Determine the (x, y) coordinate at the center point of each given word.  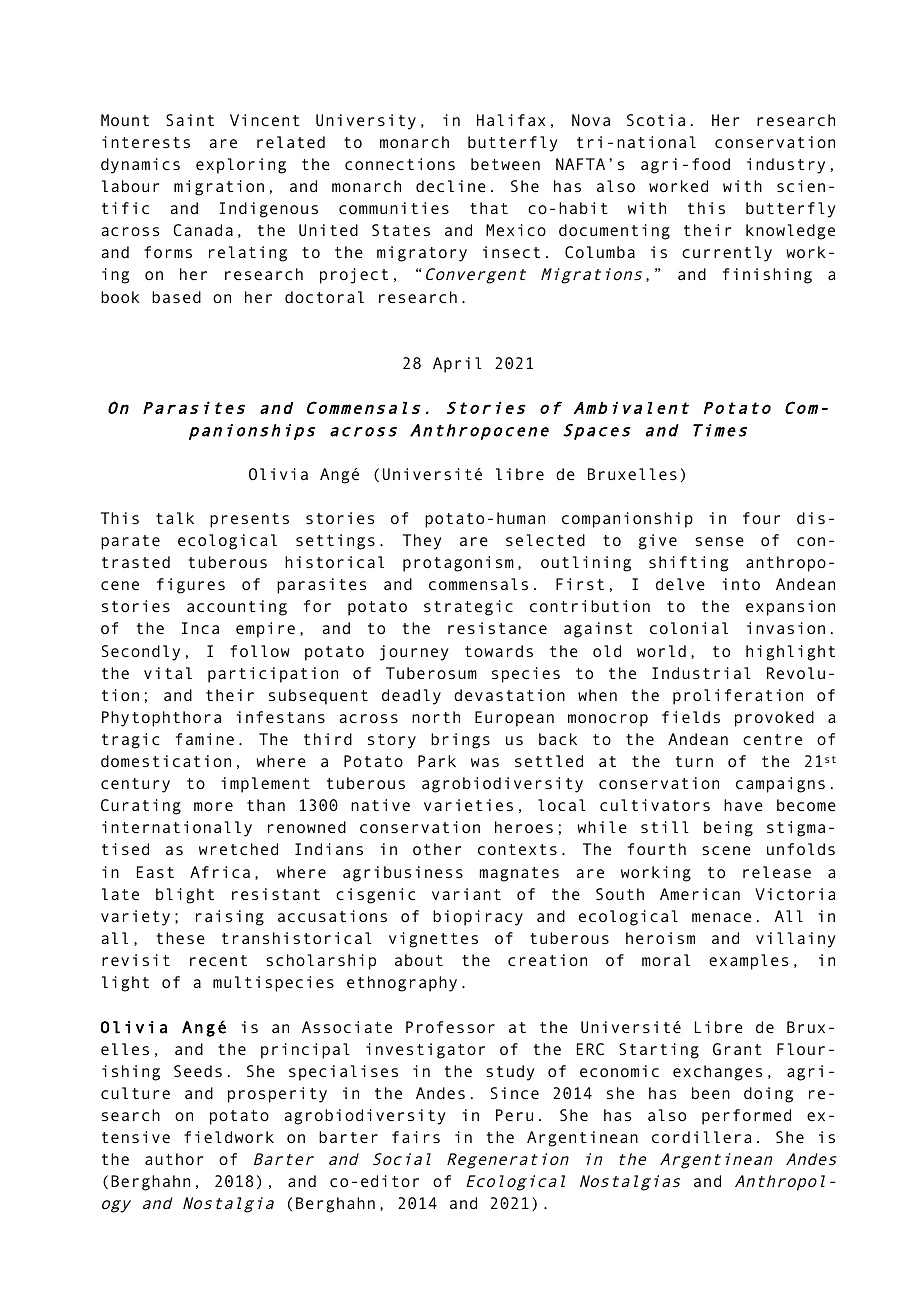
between (505, 164)
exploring (241, 166)
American (700, 894)
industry (786, 166)
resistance (497, 628)
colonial (689, 628)
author (174, 1159)
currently (727, 254)
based (176, 297)
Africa (220, 872)
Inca (200, 628)
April (457, 365)
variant (466, 894)
